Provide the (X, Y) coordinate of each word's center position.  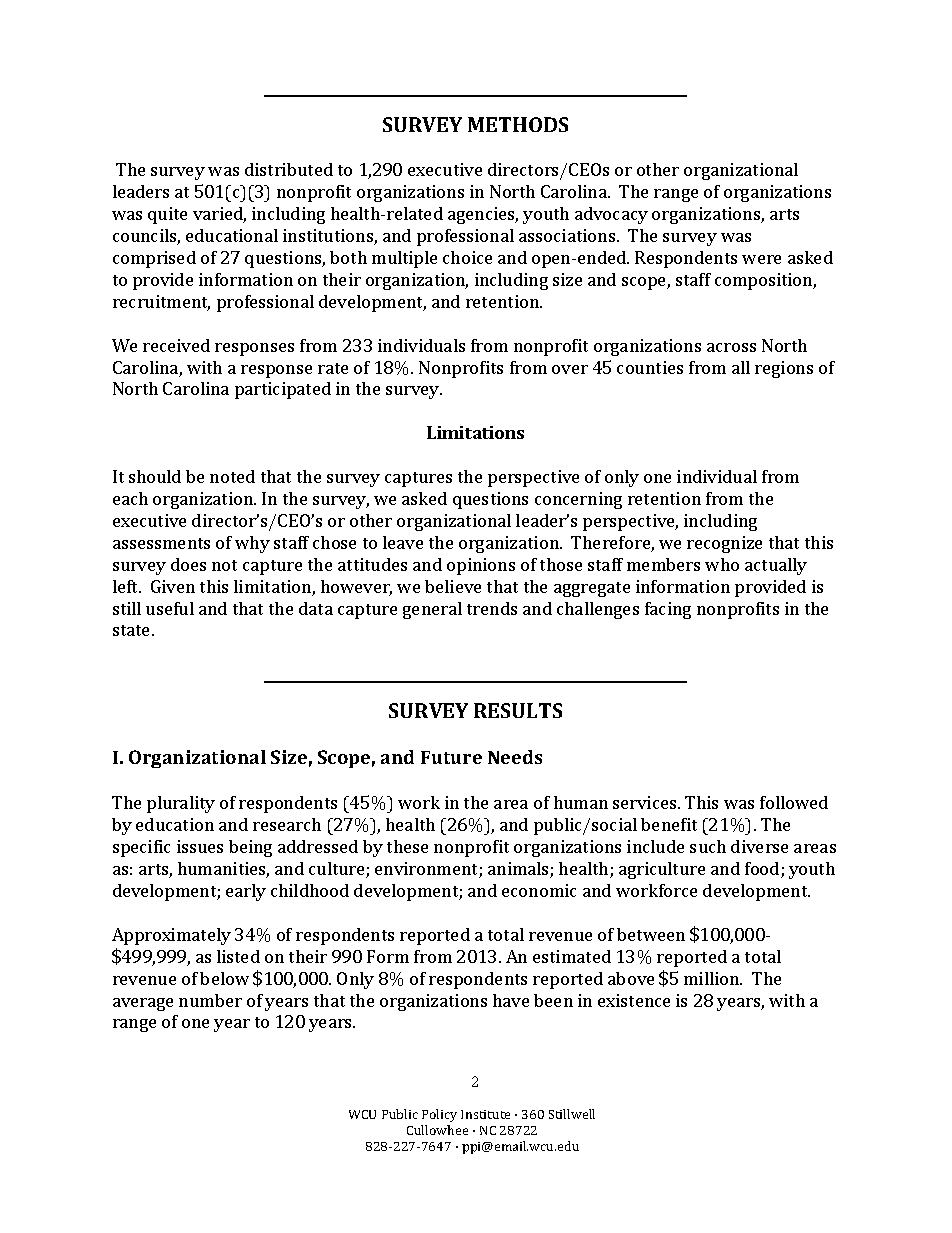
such (708, 846)
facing (668, 610)
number (210, 1000)
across (731, 347)
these (407, 846)
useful (170, 608)
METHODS (518, 124)
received (176, 345)
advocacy (611, 215)
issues (200, 846)
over (570, 369)
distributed (289, 169)
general (432, 610)
